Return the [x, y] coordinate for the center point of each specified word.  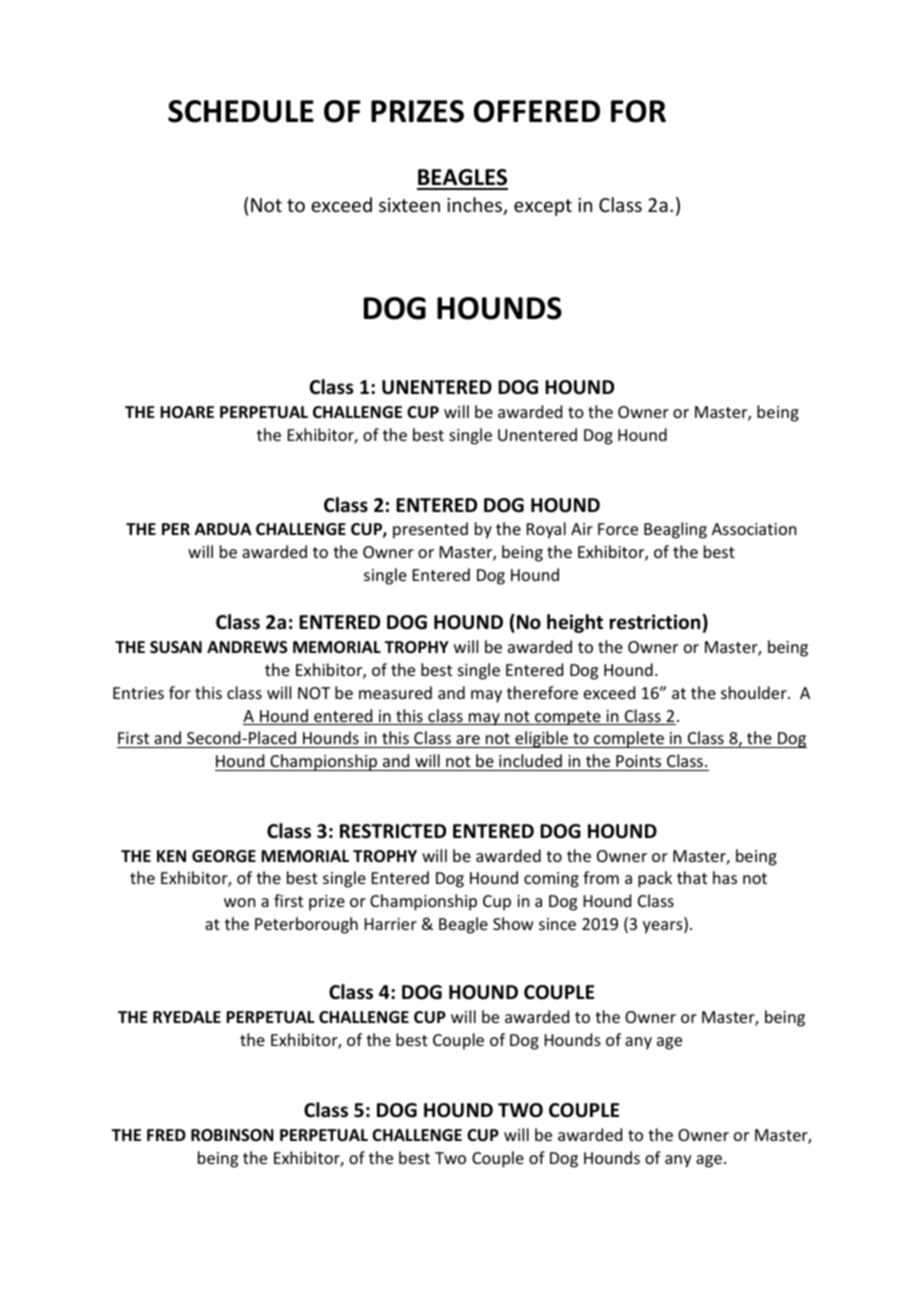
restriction [655, 622]
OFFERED [537, 111]
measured [395, 692]
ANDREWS [247, 647]
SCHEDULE [241, 111]
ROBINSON [232, 1135]
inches [476, 206]
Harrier [391, 924]
